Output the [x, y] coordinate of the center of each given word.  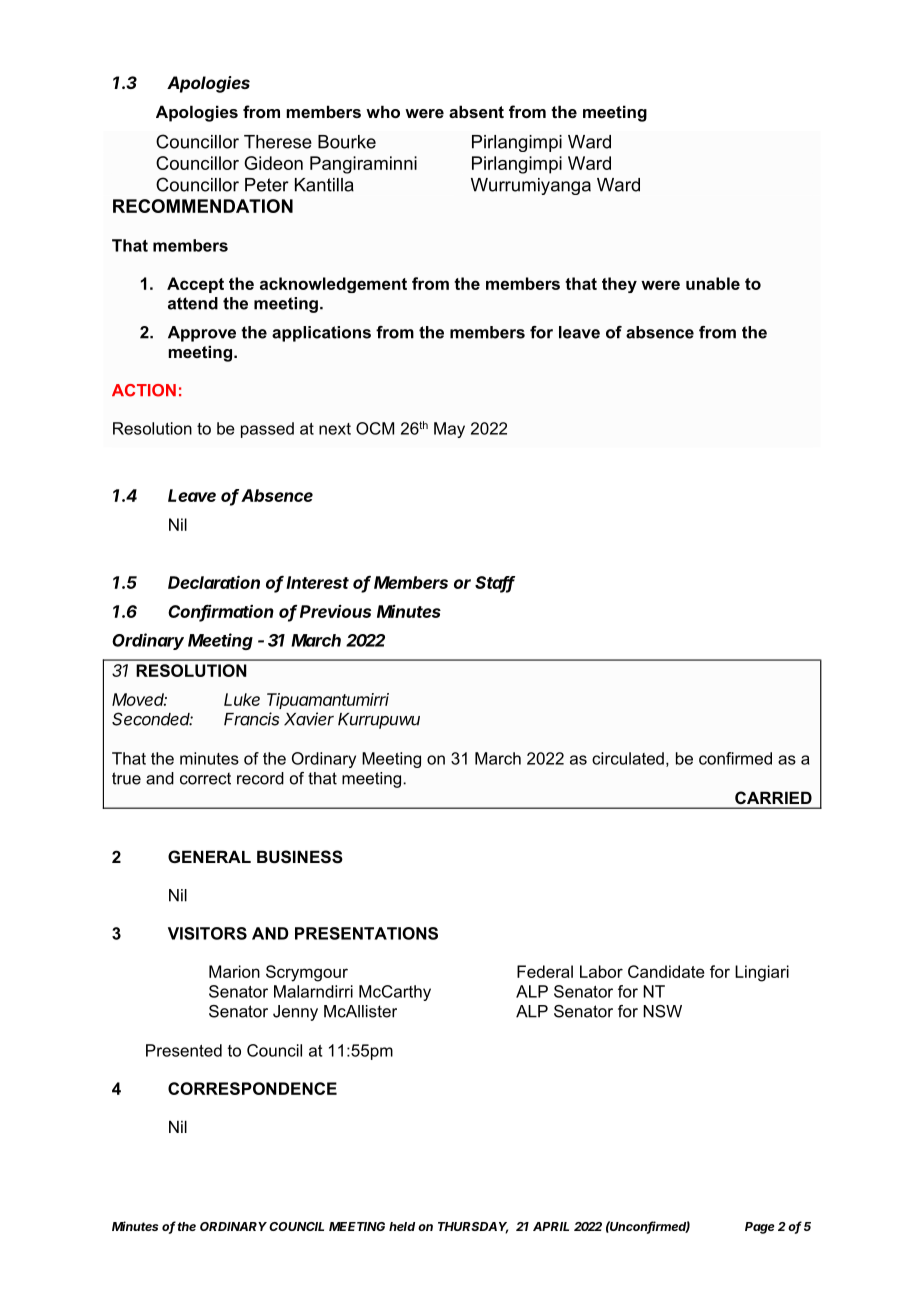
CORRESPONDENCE [252, 1088]
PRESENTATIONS [366, 933]
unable [713, 283]
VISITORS [207, 933]
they [619, 285]
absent [476, 111]
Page [759, 1228]
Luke [242, 699]
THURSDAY [473, 1228]
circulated [628, 758]
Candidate [666, 971]
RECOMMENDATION [203, 206]
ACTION [144, 390]
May [449, 430]
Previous [335, 611]
